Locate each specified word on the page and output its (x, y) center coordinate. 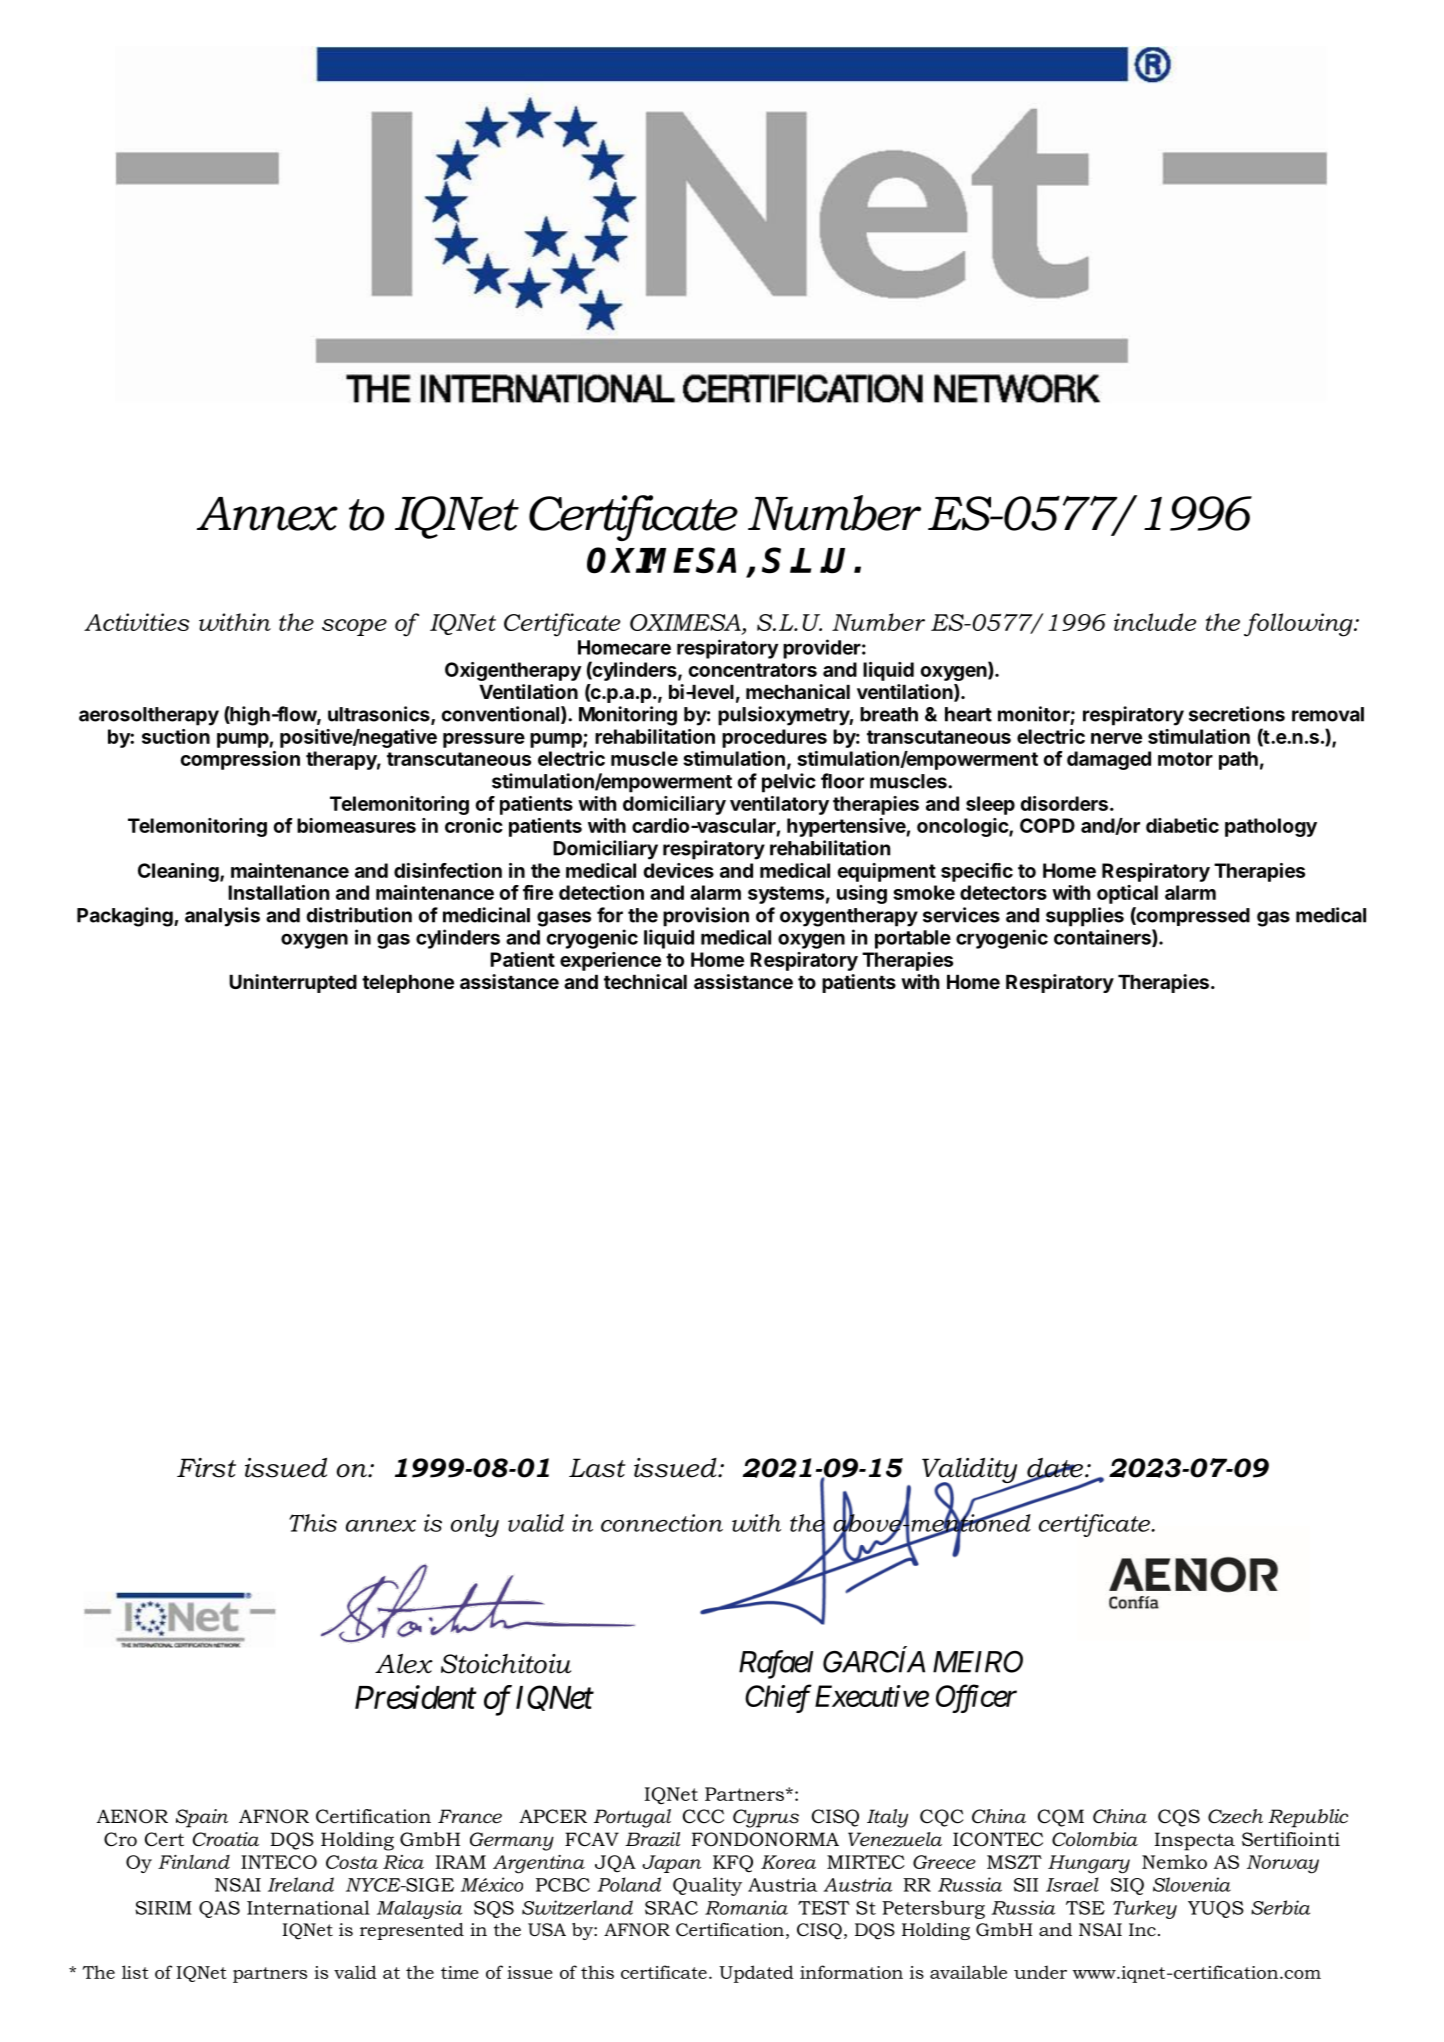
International (308, 1907)
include (1155, 622)
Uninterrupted (293, 983)
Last (597, 1468)
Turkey (1145, 1909)
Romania (746, 1907)
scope (354, 627)
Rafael (776, 1664)
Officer (976, 1698)
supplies (1085, 917)
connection (662, 1523)
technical (645, 981)
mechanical (798, 691)
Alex (404, 1664)
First (206, 1468)
